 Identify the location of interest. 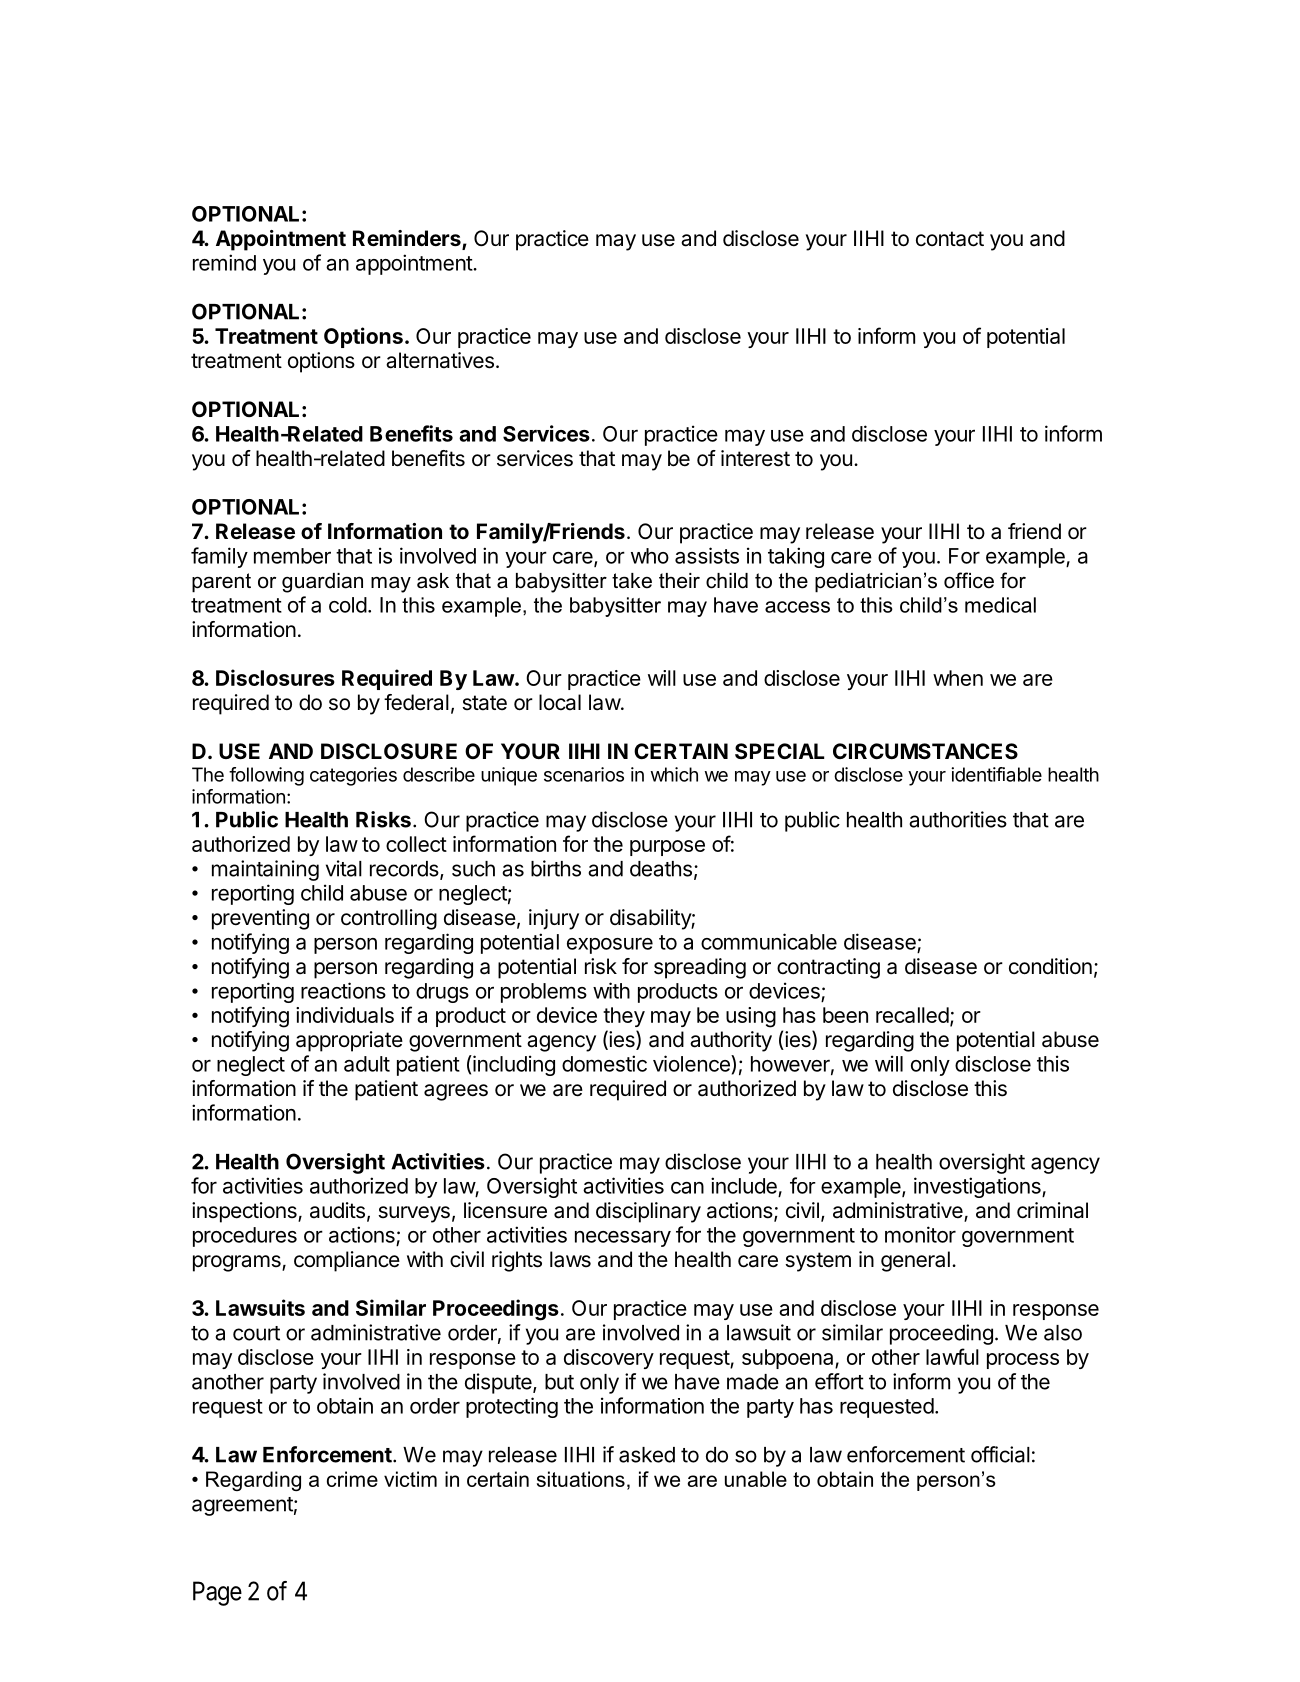
(755, 458).
